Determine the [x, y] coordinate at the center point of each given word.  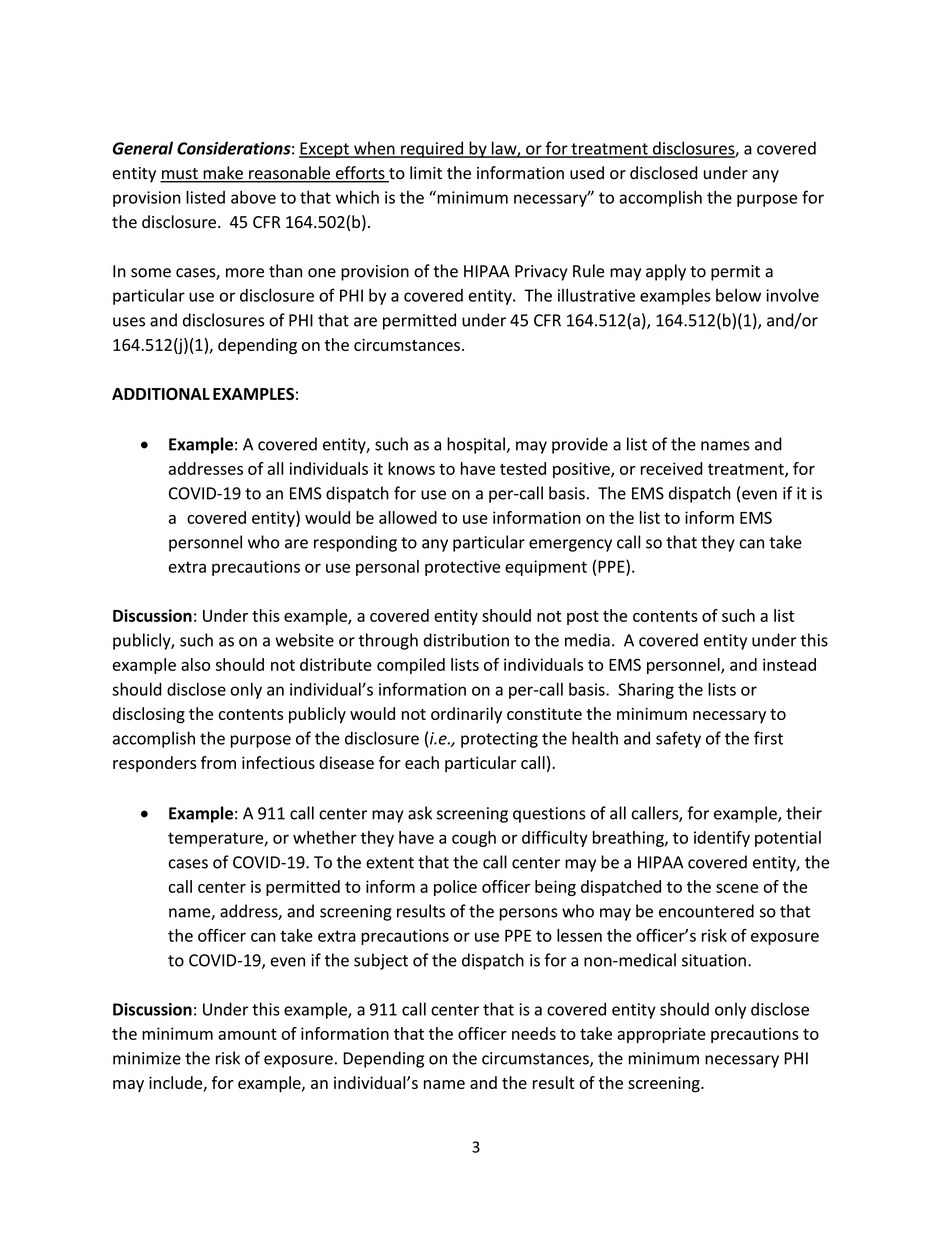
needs [534, 1033]
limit [426, 172]
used [587, 173]
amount [247, 1034]
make [223, 174]
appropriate [661, 1035]
